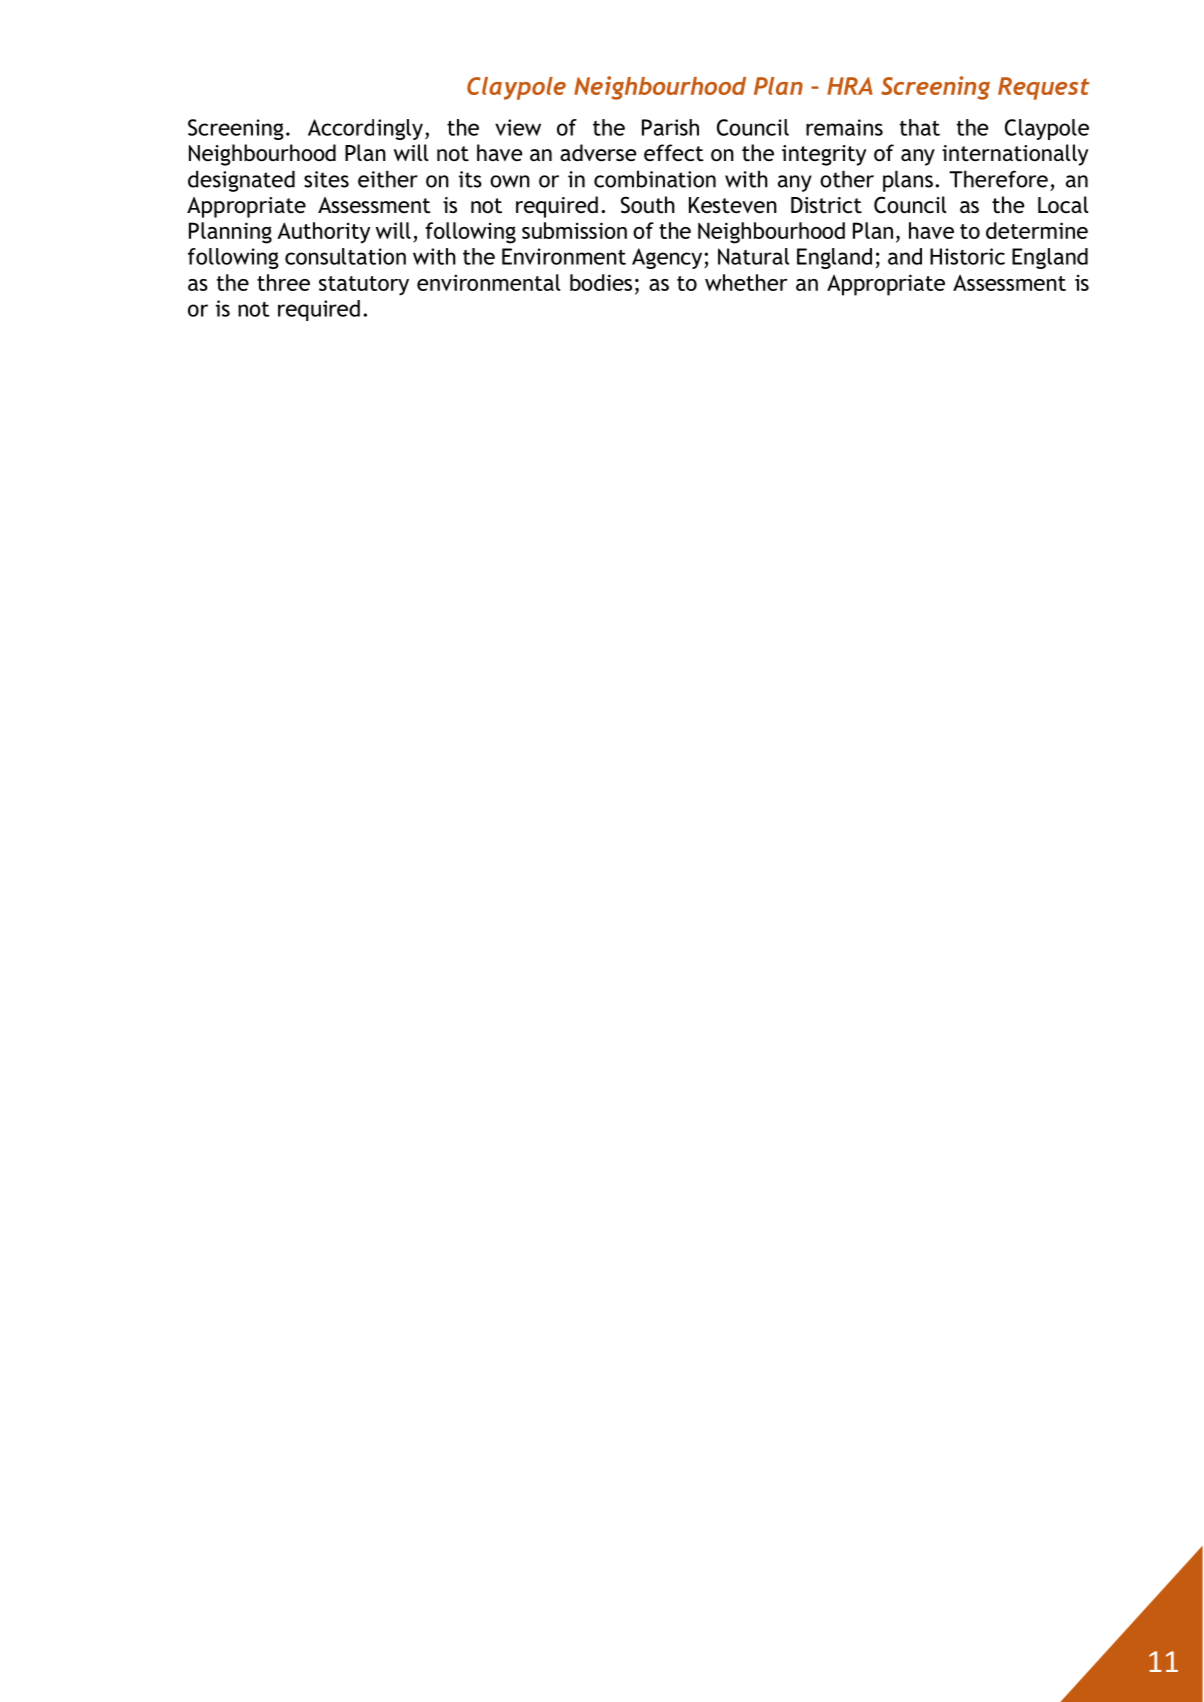 Image resolution: width=1204 pixels, height=1702 pixels. I want to click on bodies, so click(601, 282).
